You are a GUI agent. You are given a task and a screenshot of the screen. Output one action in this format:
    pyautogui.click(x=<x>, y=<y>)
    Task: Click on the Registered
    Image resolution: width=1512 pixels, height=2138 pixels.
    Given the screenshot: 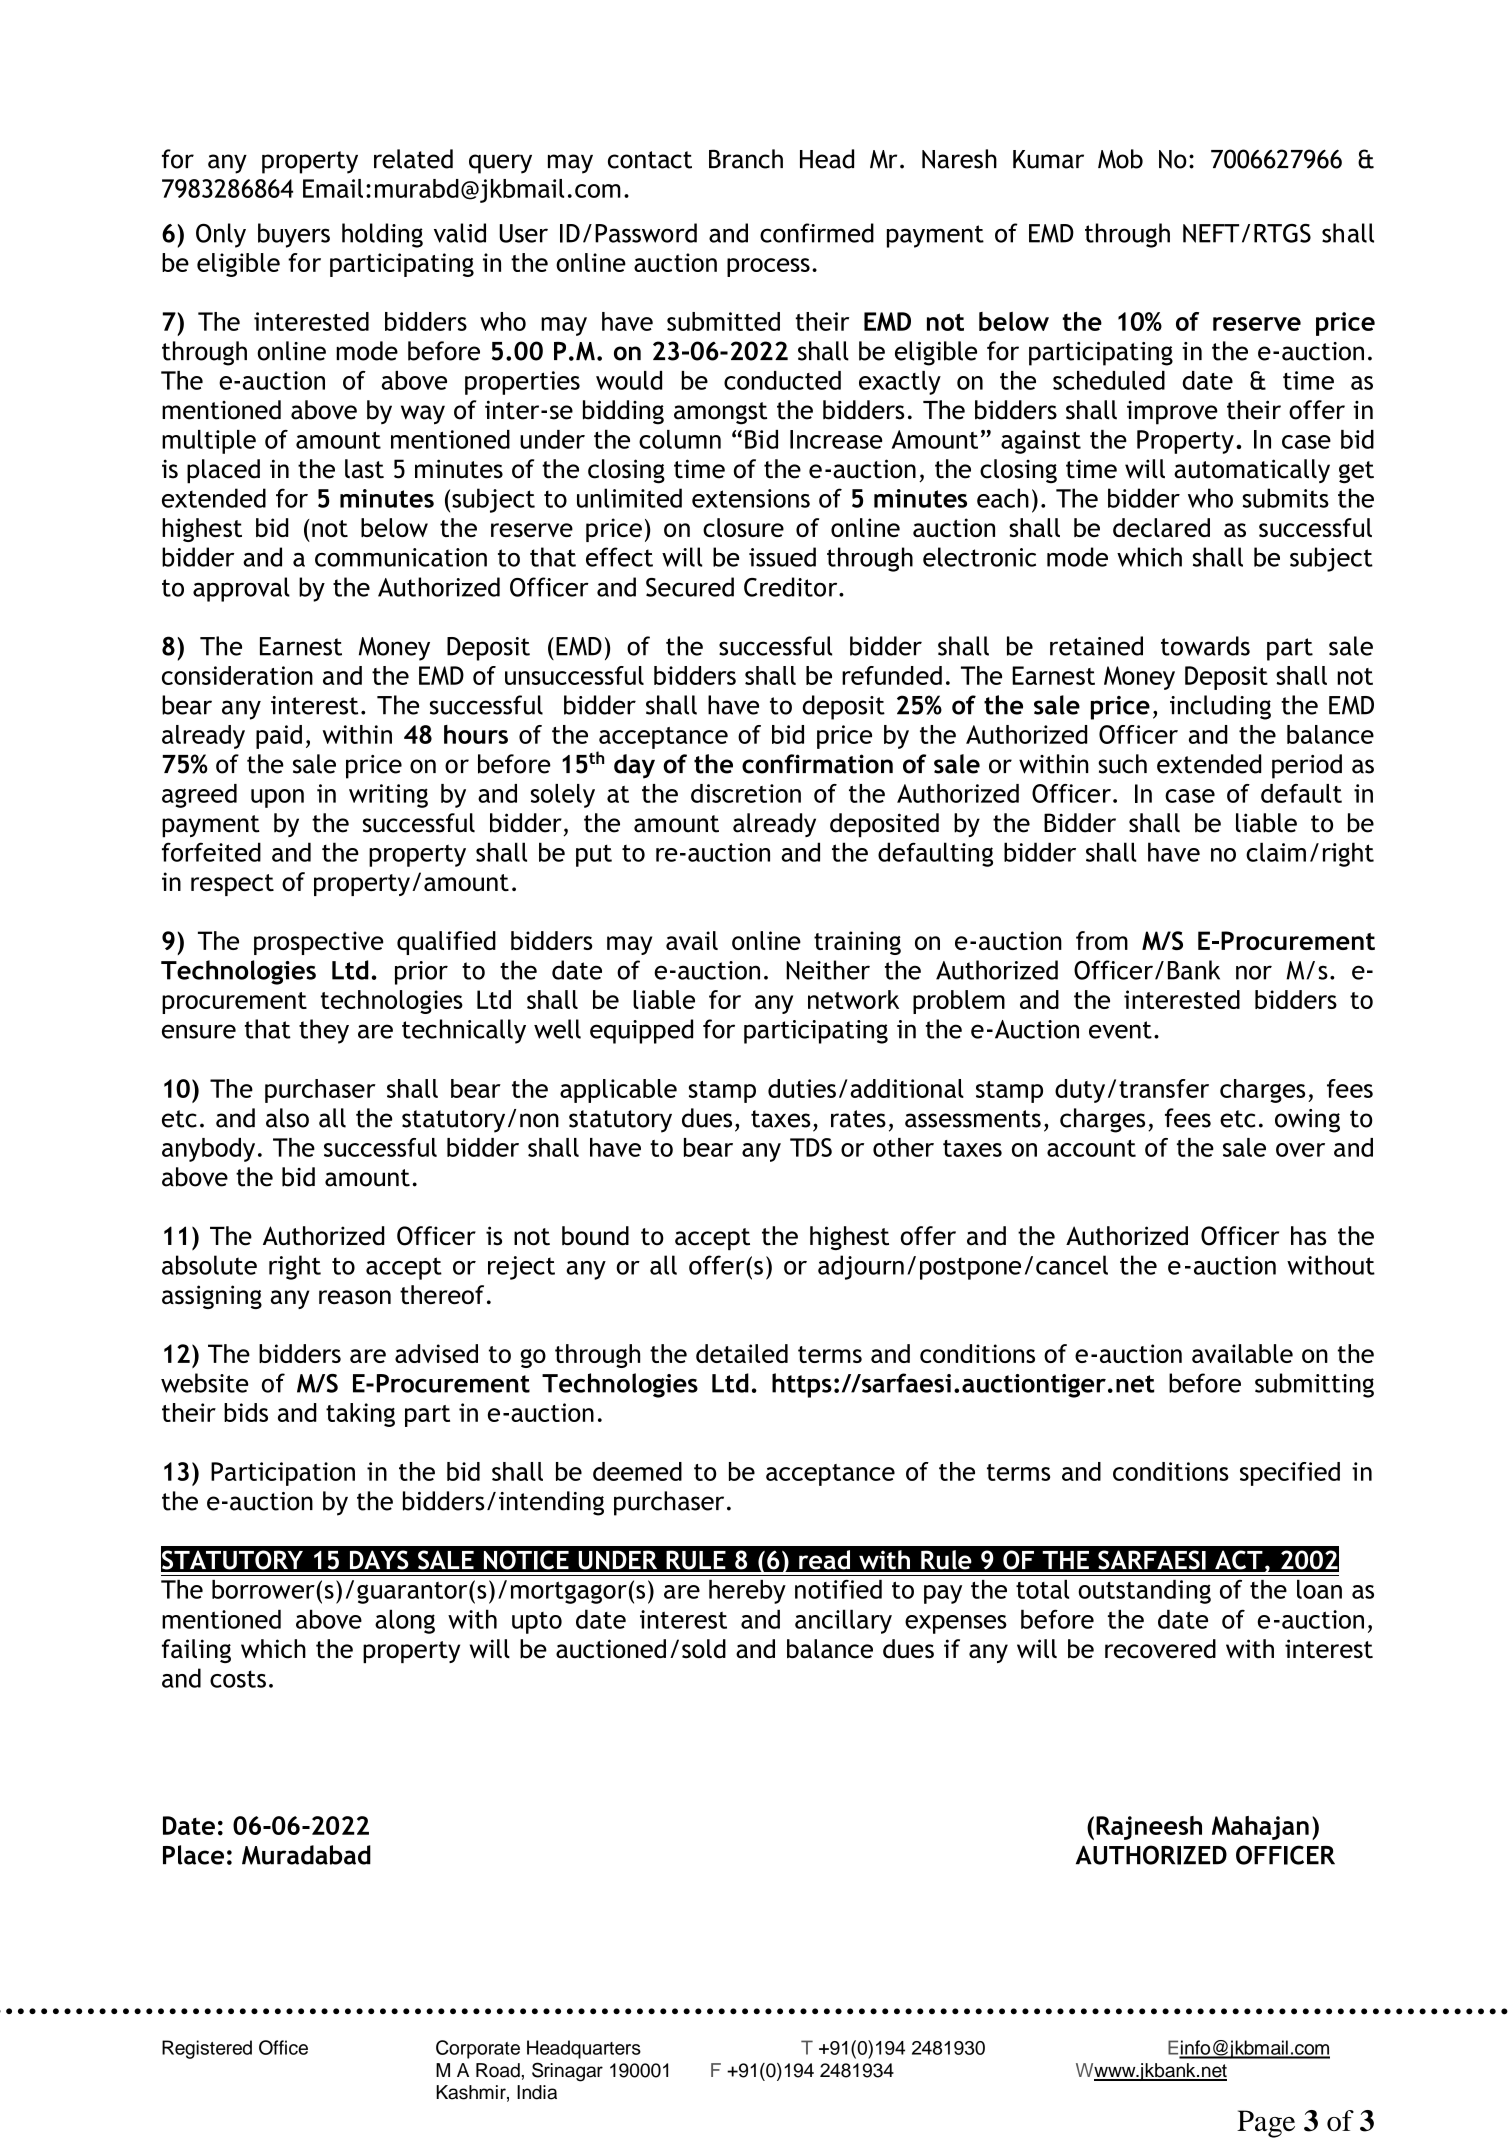 What is the action you would take?
    pyautogui.click(x=207, y=2049)
